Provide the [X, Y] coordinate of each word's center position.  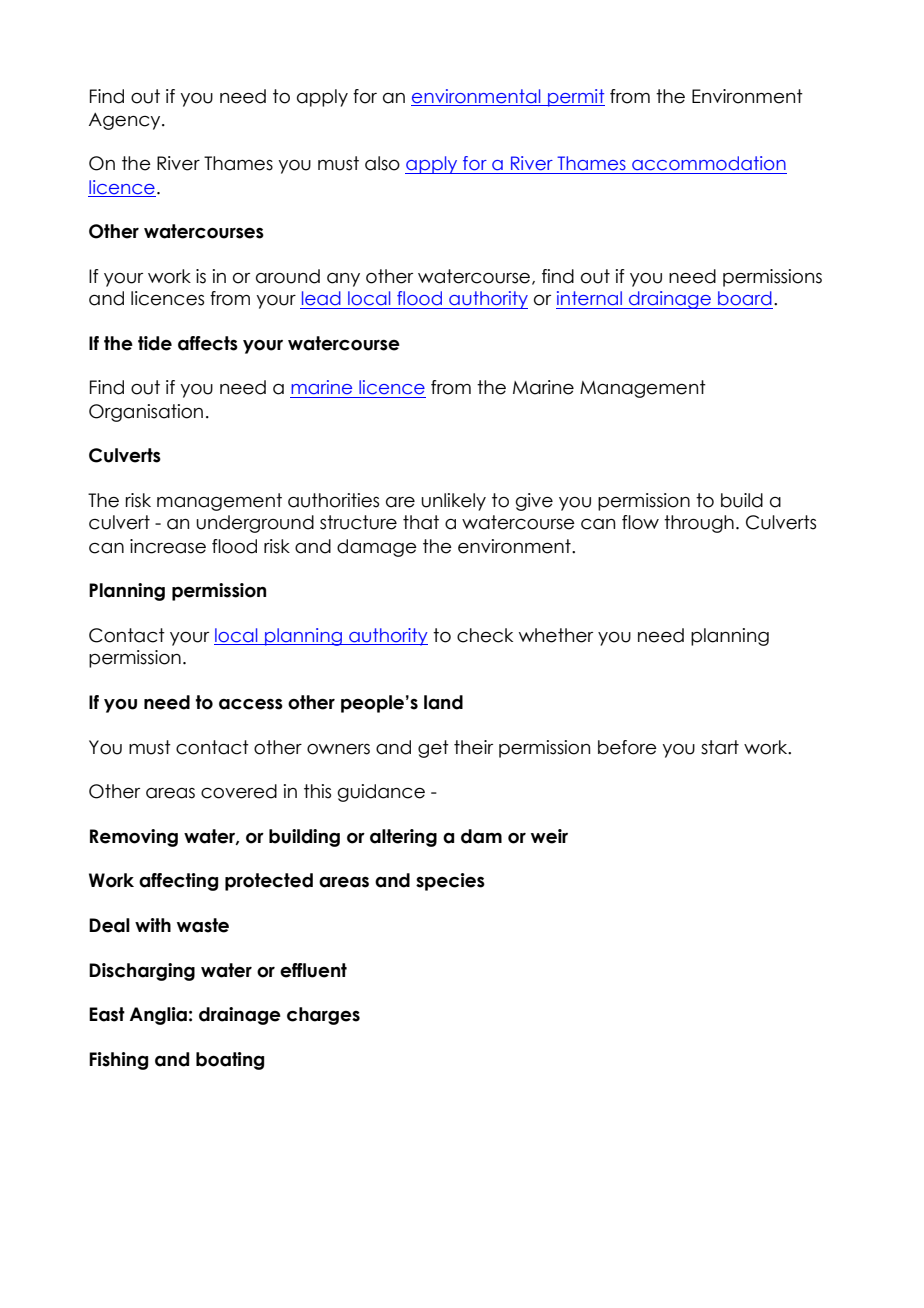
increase [168, 546]
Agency [126, 121]
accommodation [709, 163]
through [699, 524]
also [382, 163]
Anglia [158, 1016]
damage [377, 548]
